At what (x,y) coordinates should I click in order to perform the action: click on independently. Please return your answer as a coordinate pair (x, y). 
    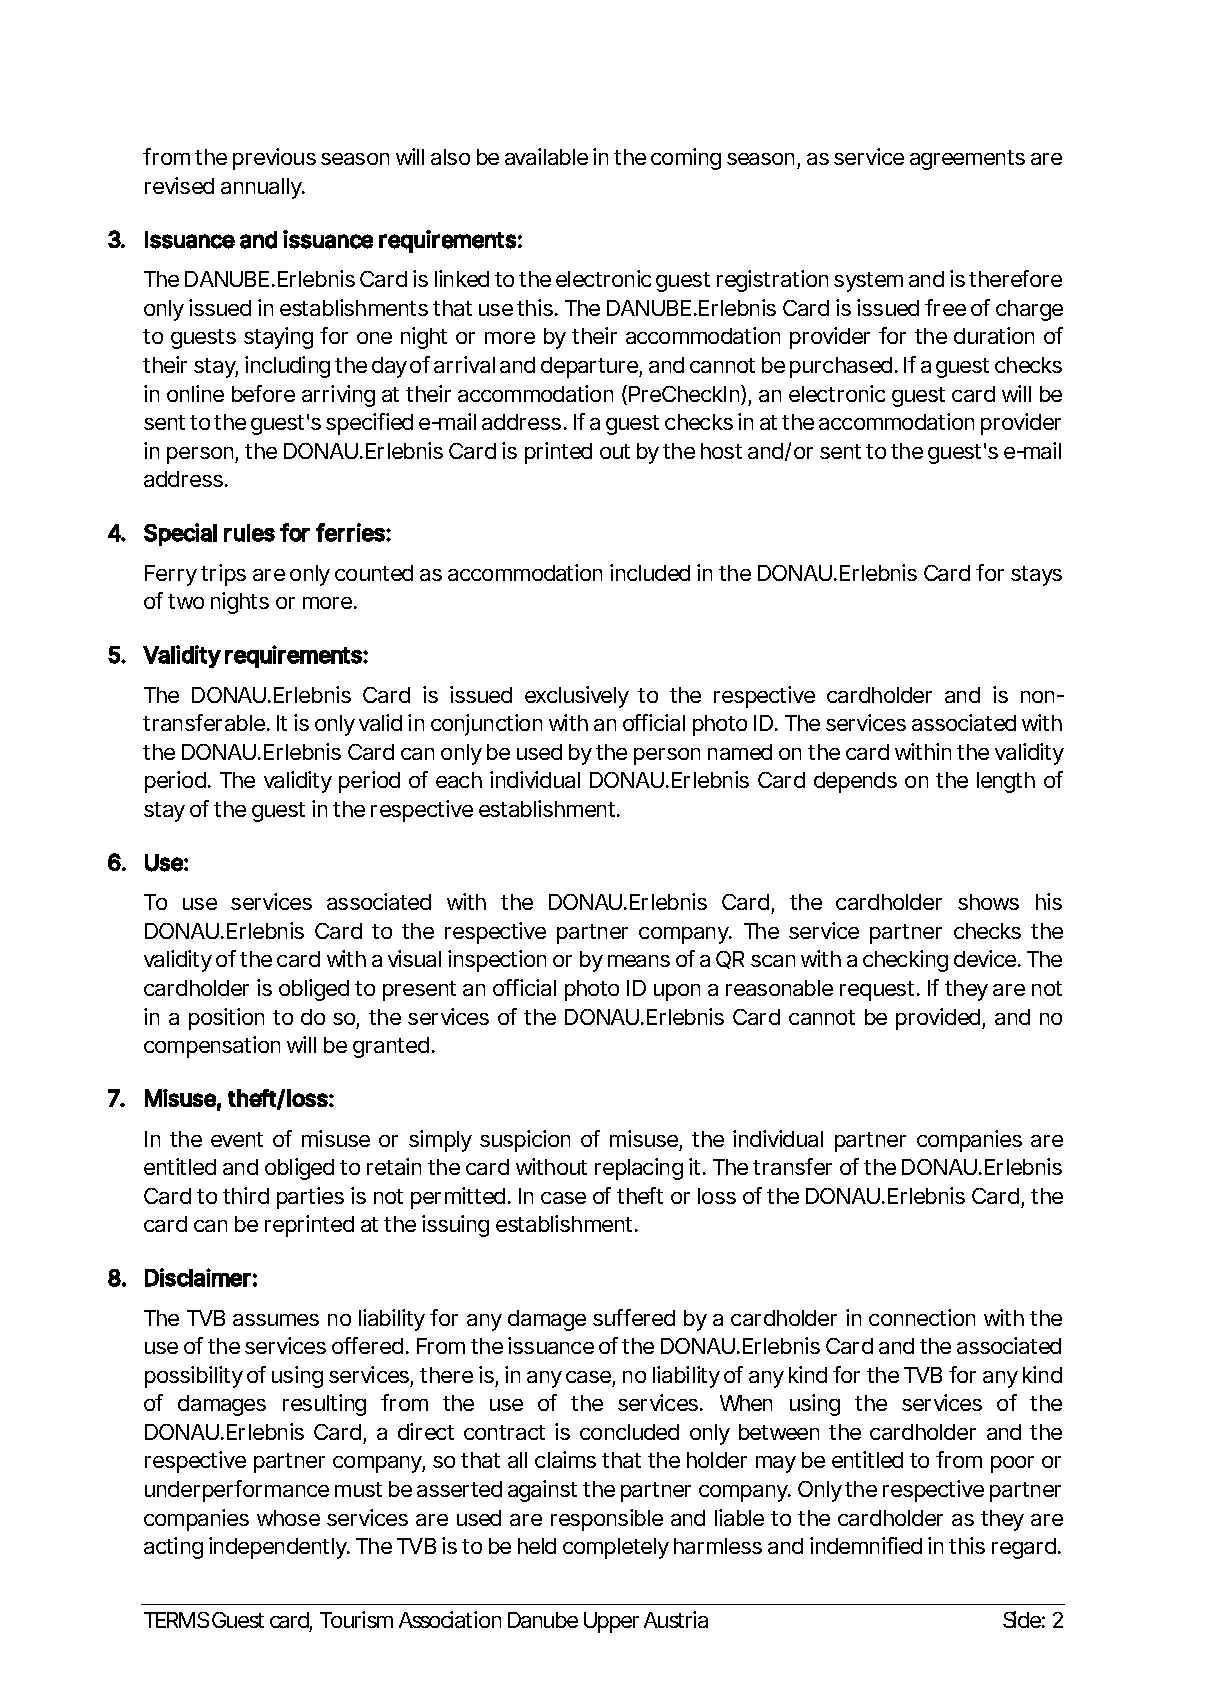
    Looking at the image, I should click on (278, 1548).
